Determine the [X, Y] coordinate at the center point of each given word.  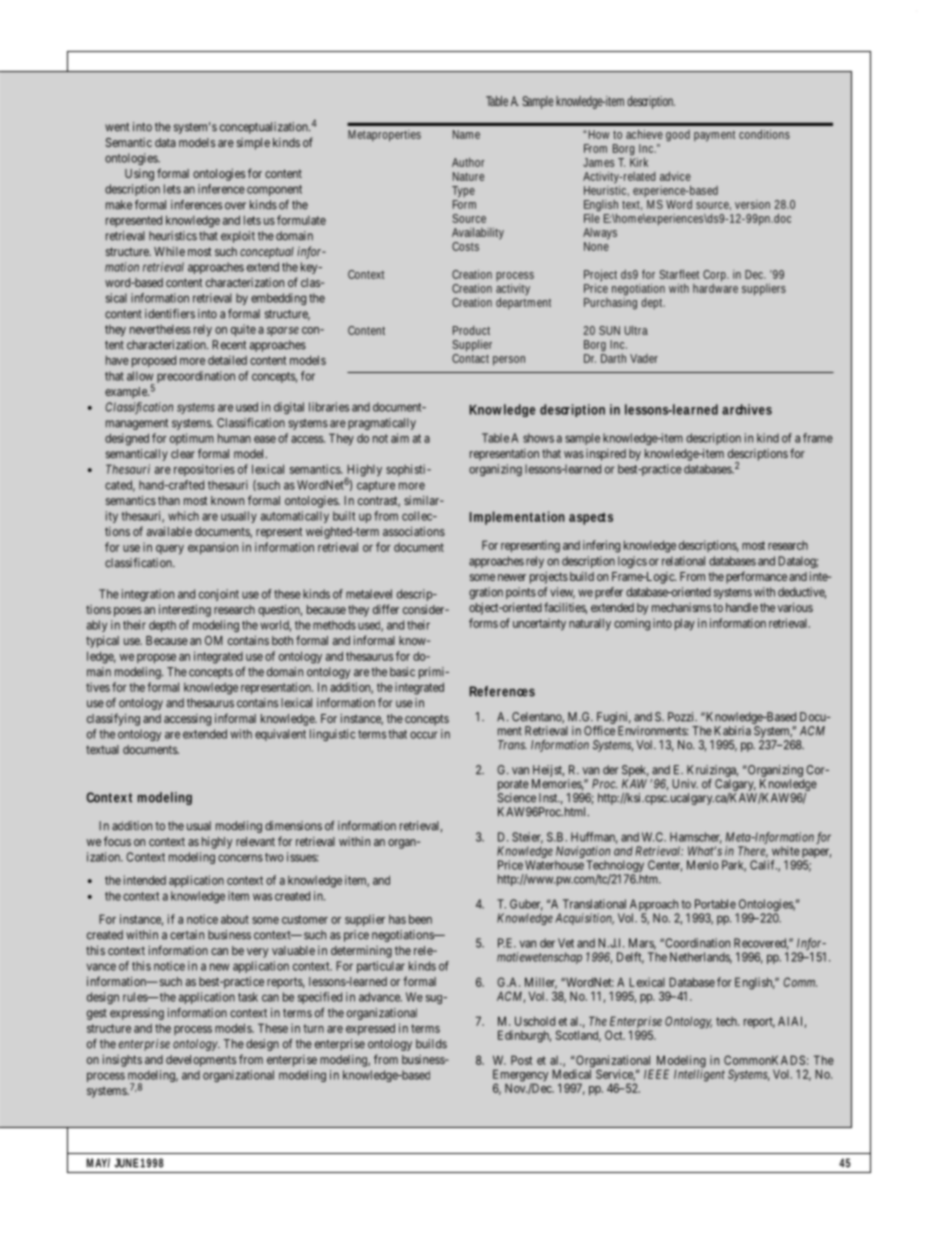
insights [122, 1061]
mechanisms [681, 607]
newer [512, 577]
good [678, 136]
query [170, 550]
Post [522, 1060]
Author [468, 162]
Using [139, 175]
